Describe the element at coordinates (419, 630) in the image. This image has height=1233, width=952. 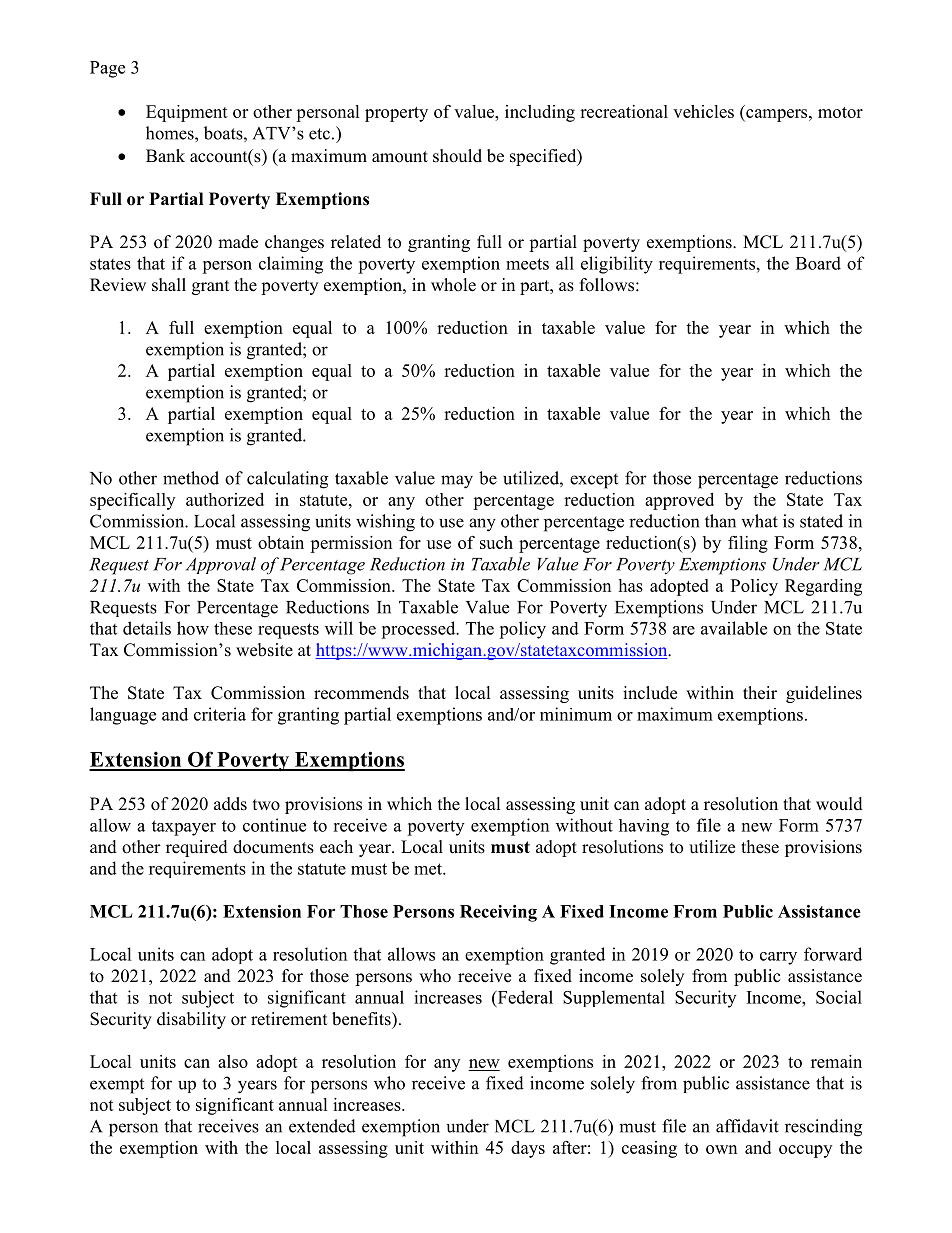
I see `processed` at that location.
